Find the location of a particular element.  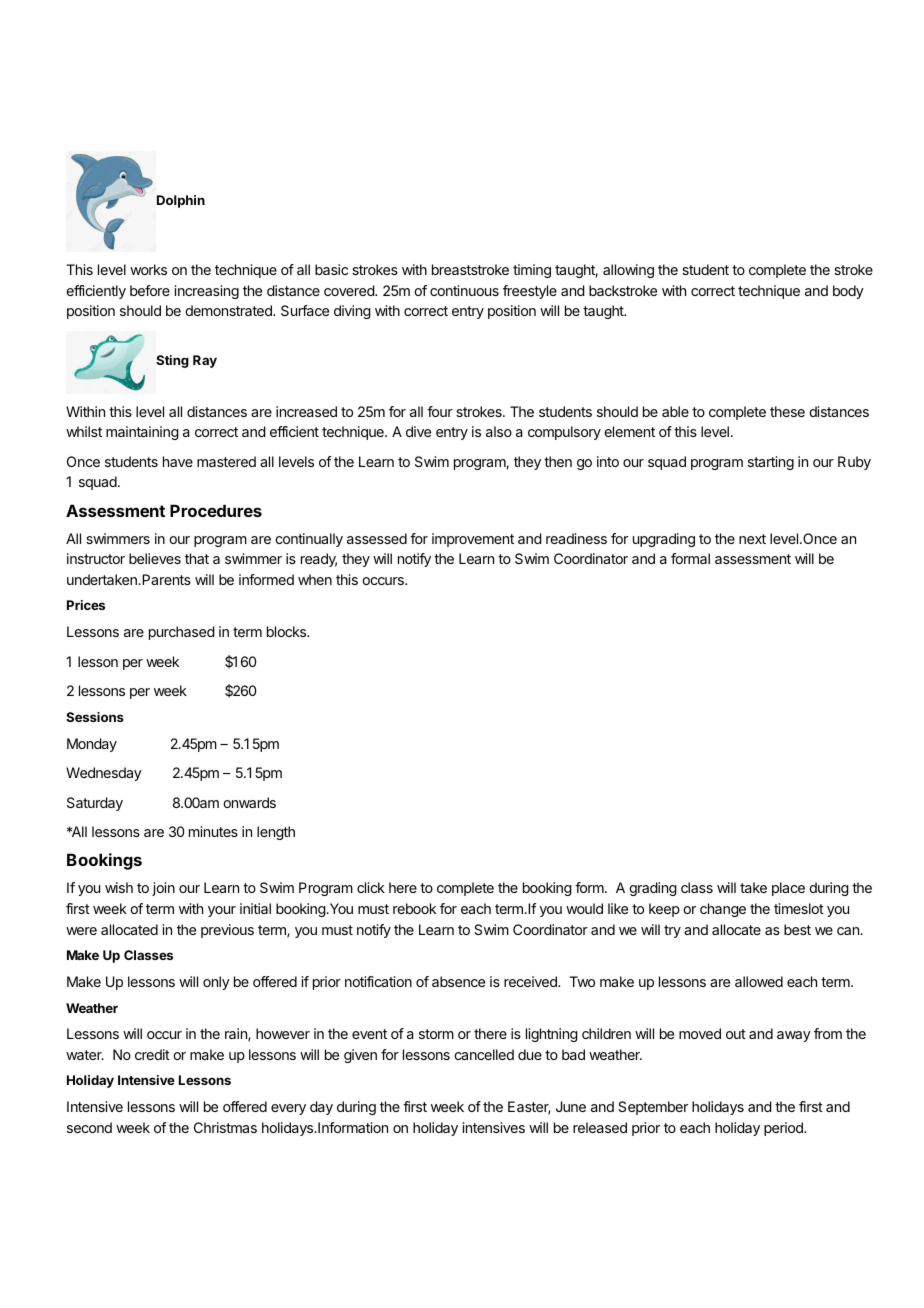

click is located at coordinates (371, 887).
